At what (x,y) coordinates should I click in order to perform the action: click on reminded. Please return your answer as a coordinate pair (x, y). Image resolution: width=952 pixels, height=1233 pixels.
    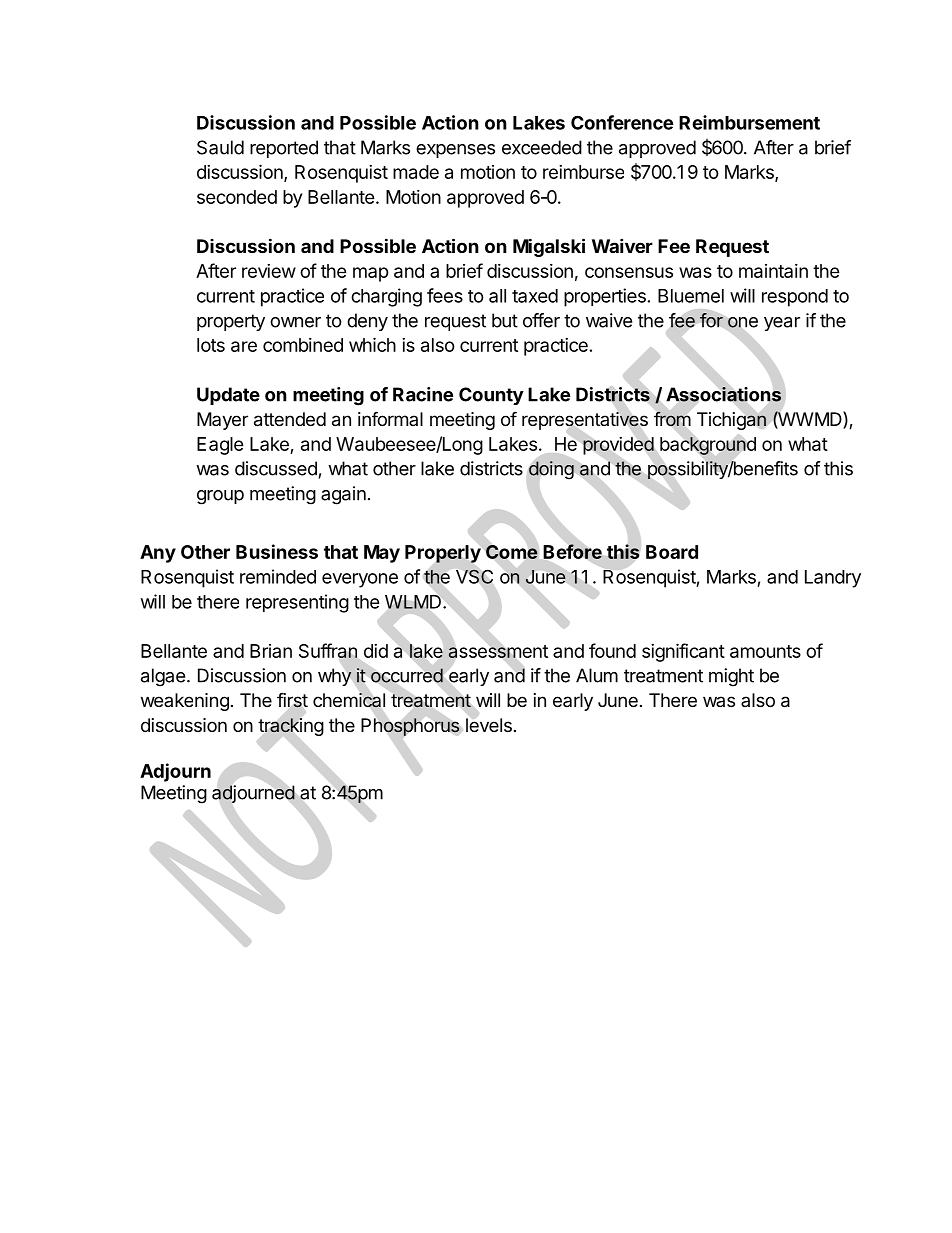
    Looking at the image, I should click on (278, 576).
